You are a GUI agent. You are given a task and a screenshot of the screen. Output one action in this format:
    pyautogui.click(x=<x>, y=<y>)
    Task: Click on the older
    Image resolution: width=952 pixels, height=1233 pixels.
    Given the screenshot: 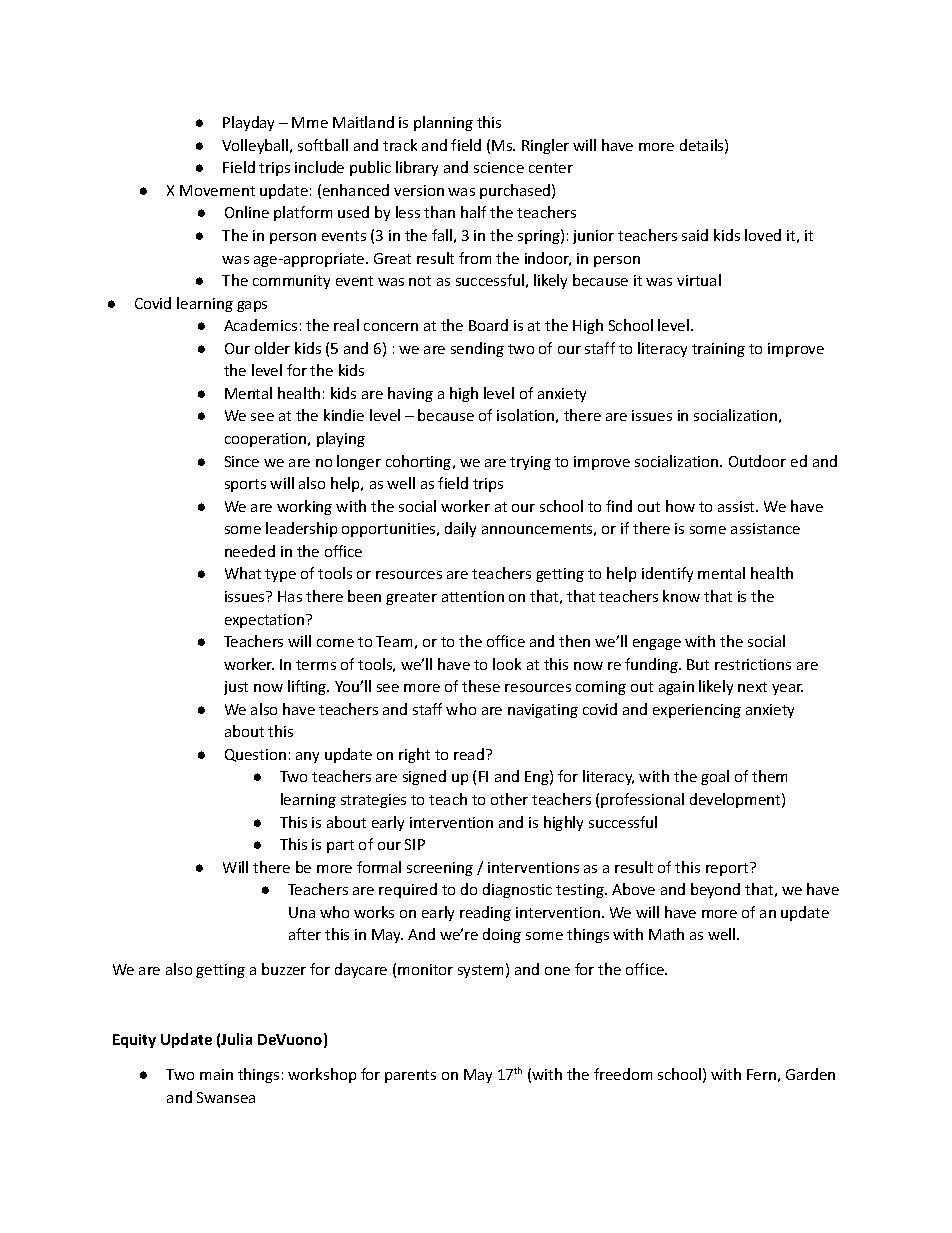 What is the action you would take?
    pyautogui.click(x=272, y=348)
